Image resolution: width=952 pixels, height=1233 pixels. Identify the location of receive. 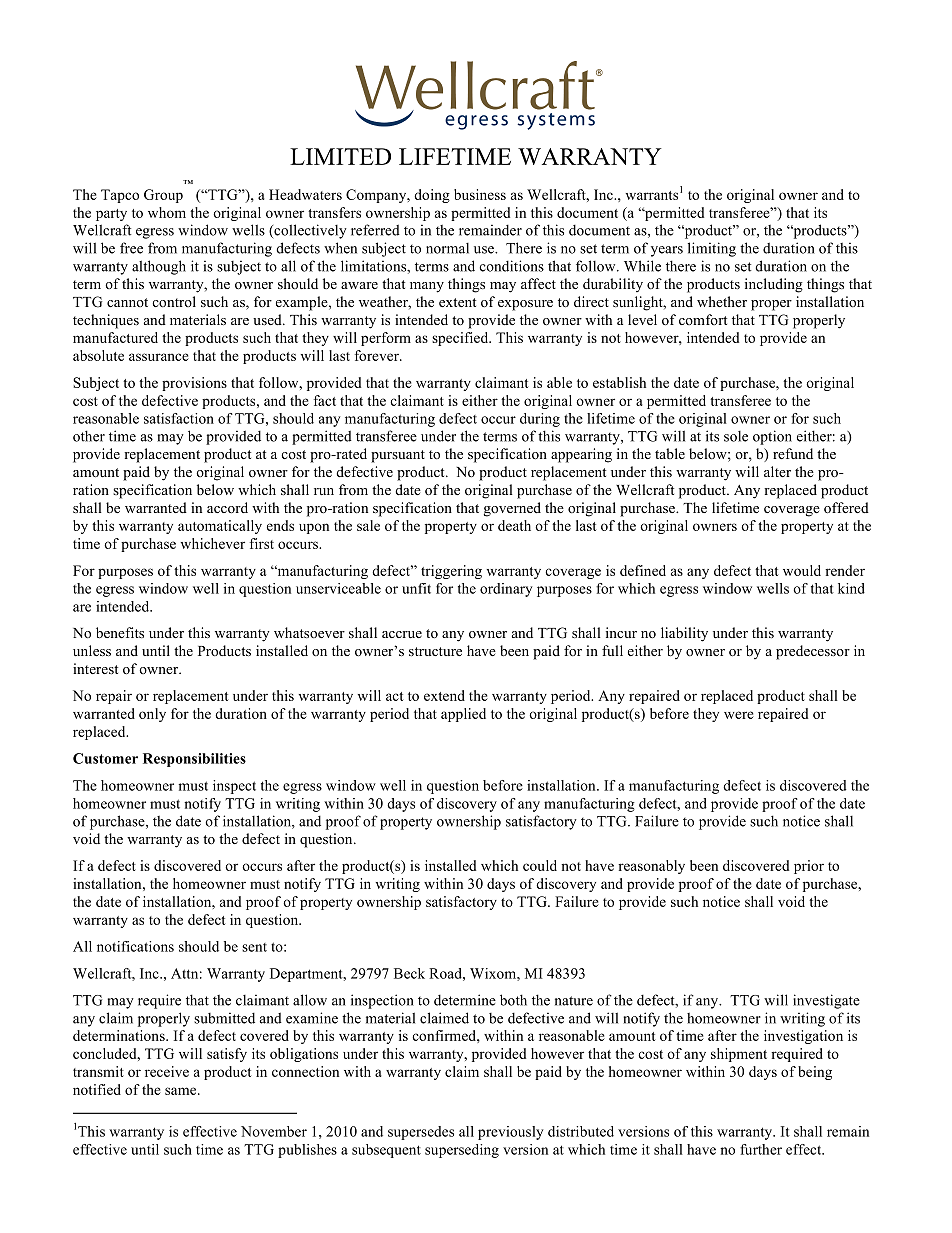
(167, 1071).
